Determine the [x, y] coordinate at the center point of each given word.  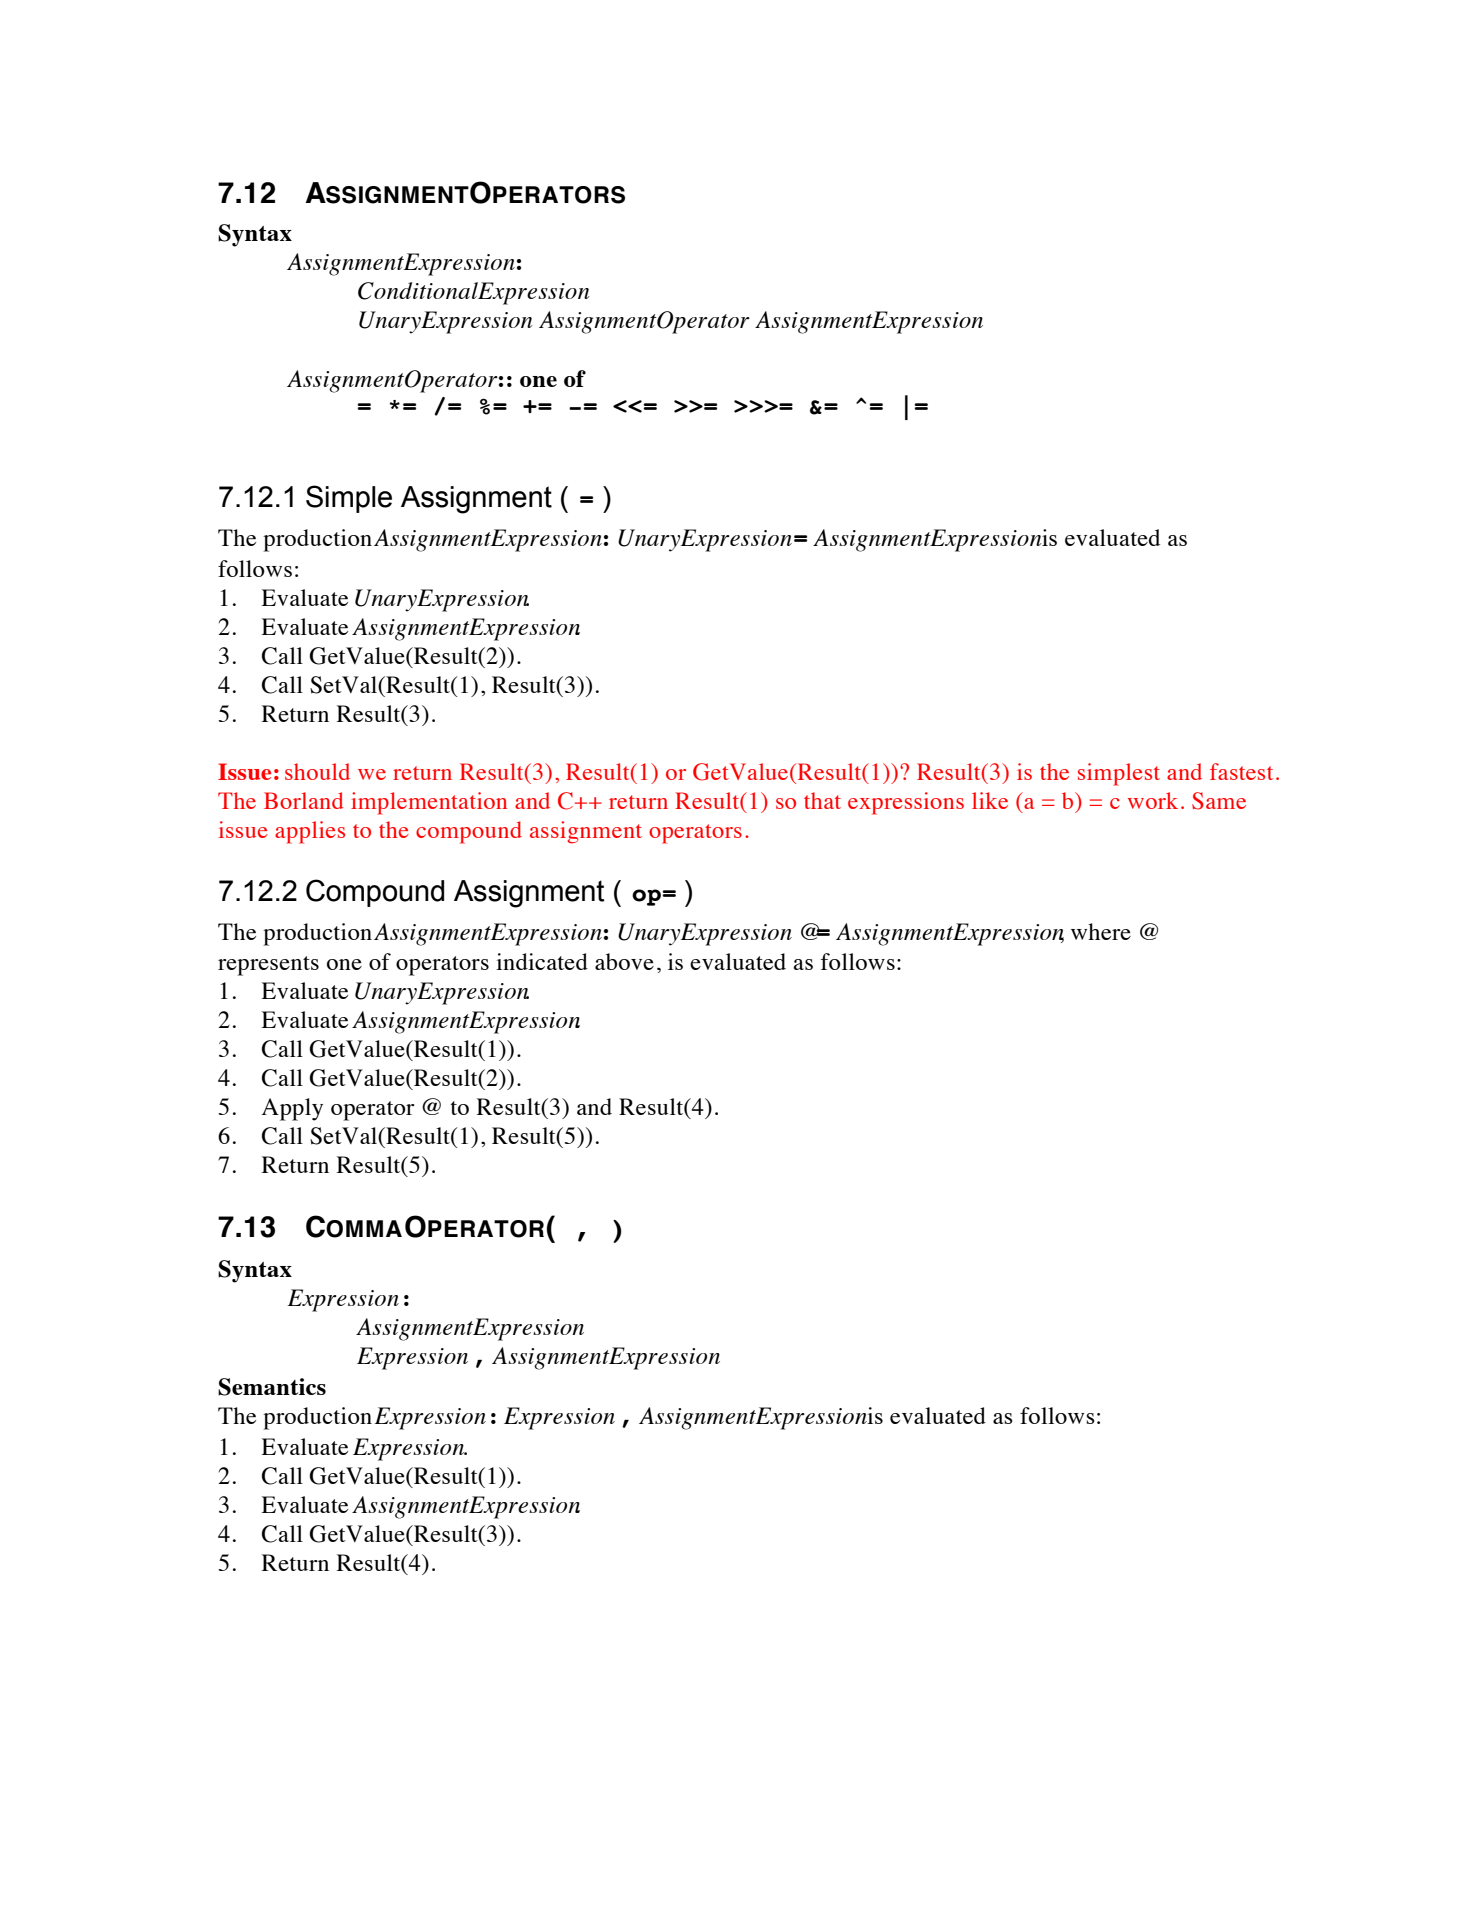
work [1153, 800]
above [624, 961]
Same [1219, 801]
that [822, 800]
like [990, 800]
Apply [292, 1109]
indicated [542, 961]
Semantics [272, 1387]
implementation [429, 803]
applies [310, 832]
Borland [304, 800]
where [1101, 931]
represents [268, 966]
